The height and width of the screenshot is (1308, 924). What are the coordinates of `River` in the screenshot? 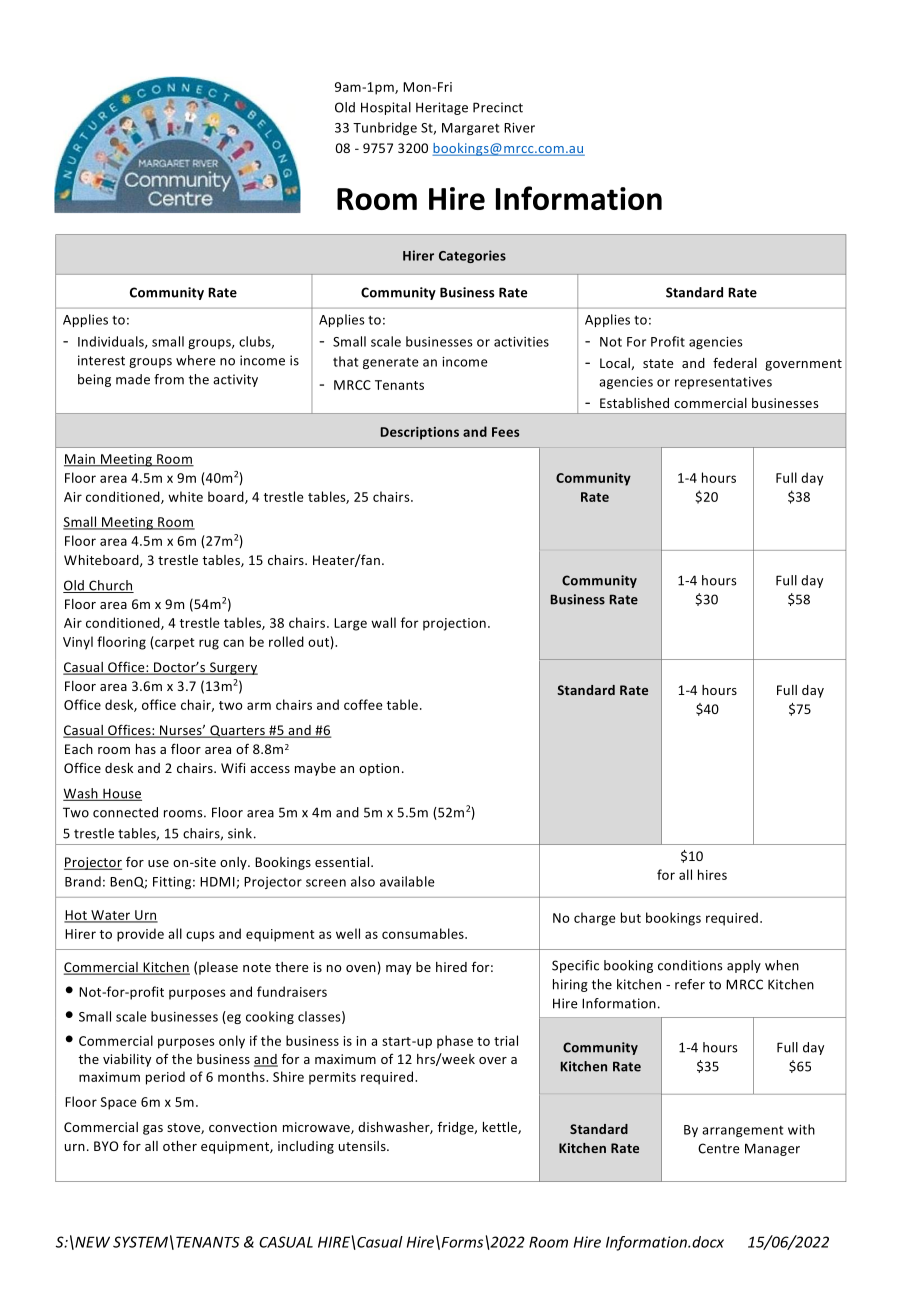 It's located at (519, 128).
